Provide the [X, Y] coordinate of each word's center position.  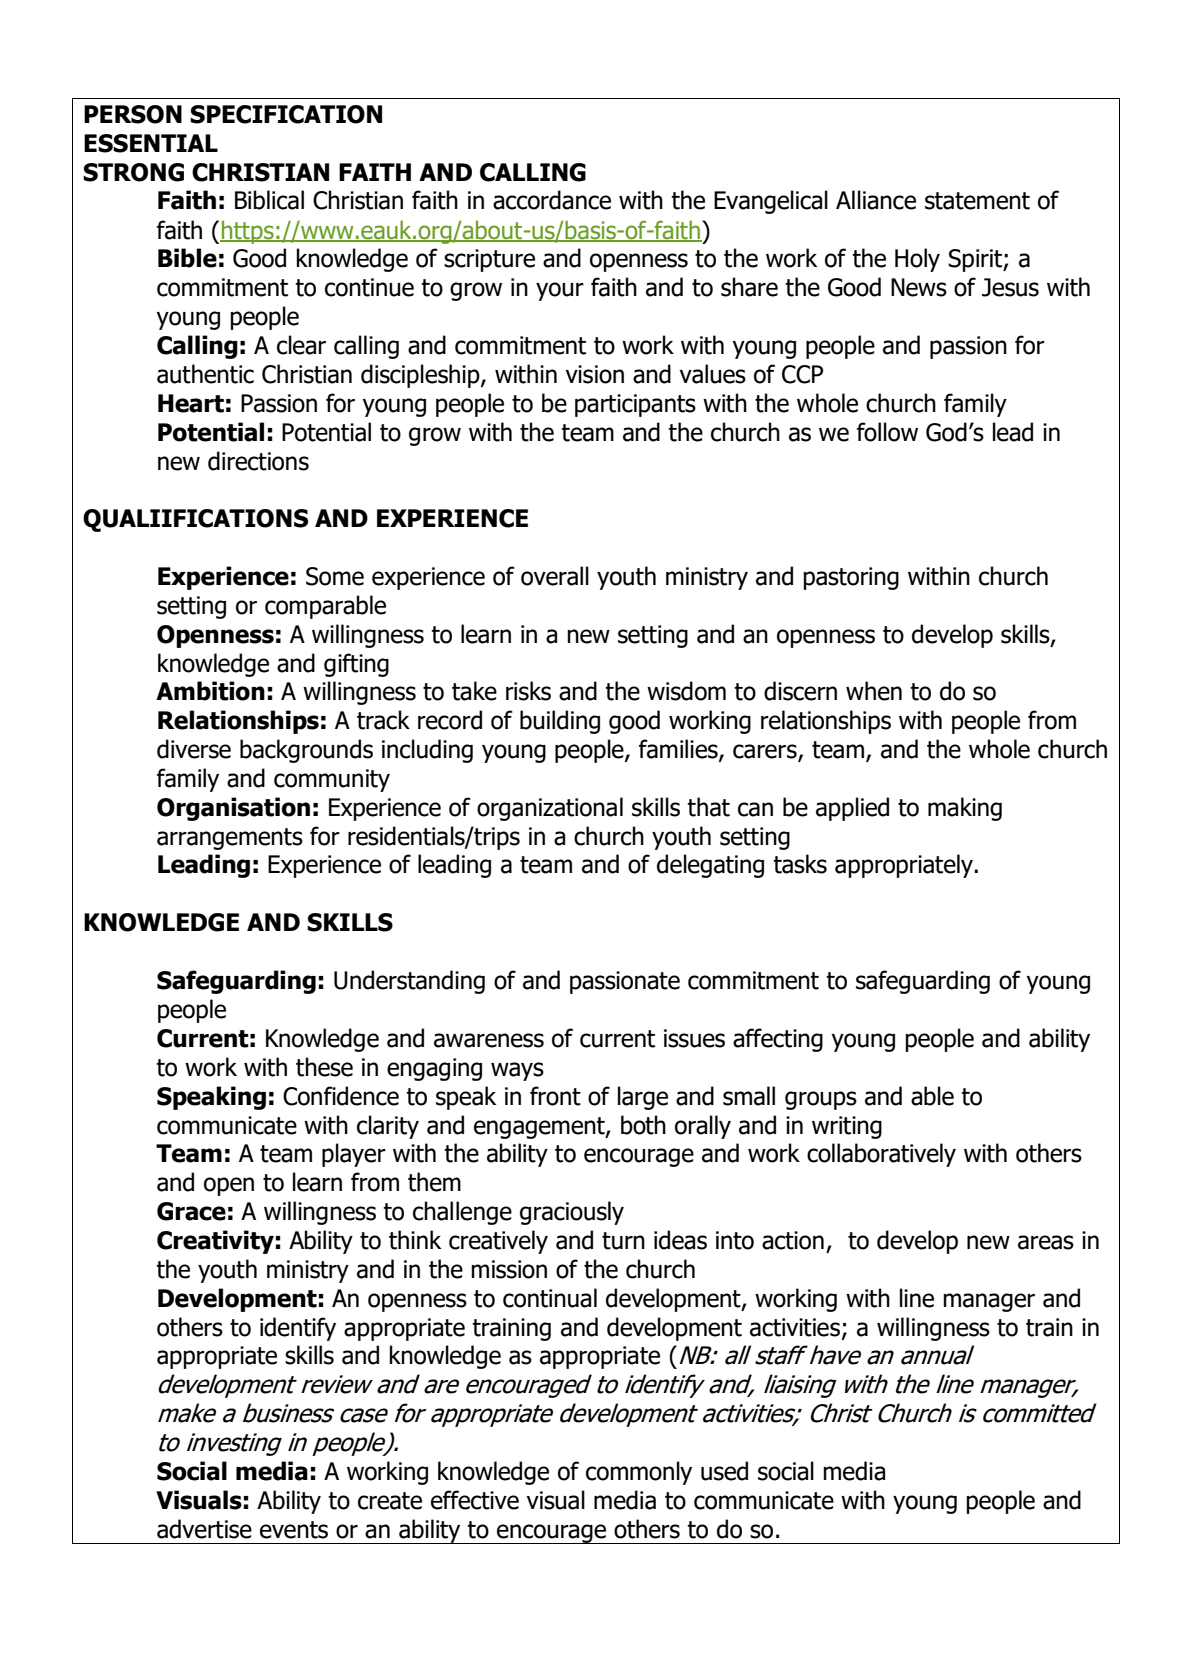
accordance [552, 200]
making [965, 809]
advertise [204, 1529]
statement [977, 201]
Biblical [269, 200]
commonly [639, 1473]
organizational [550, 809]
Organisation [233, 809]
